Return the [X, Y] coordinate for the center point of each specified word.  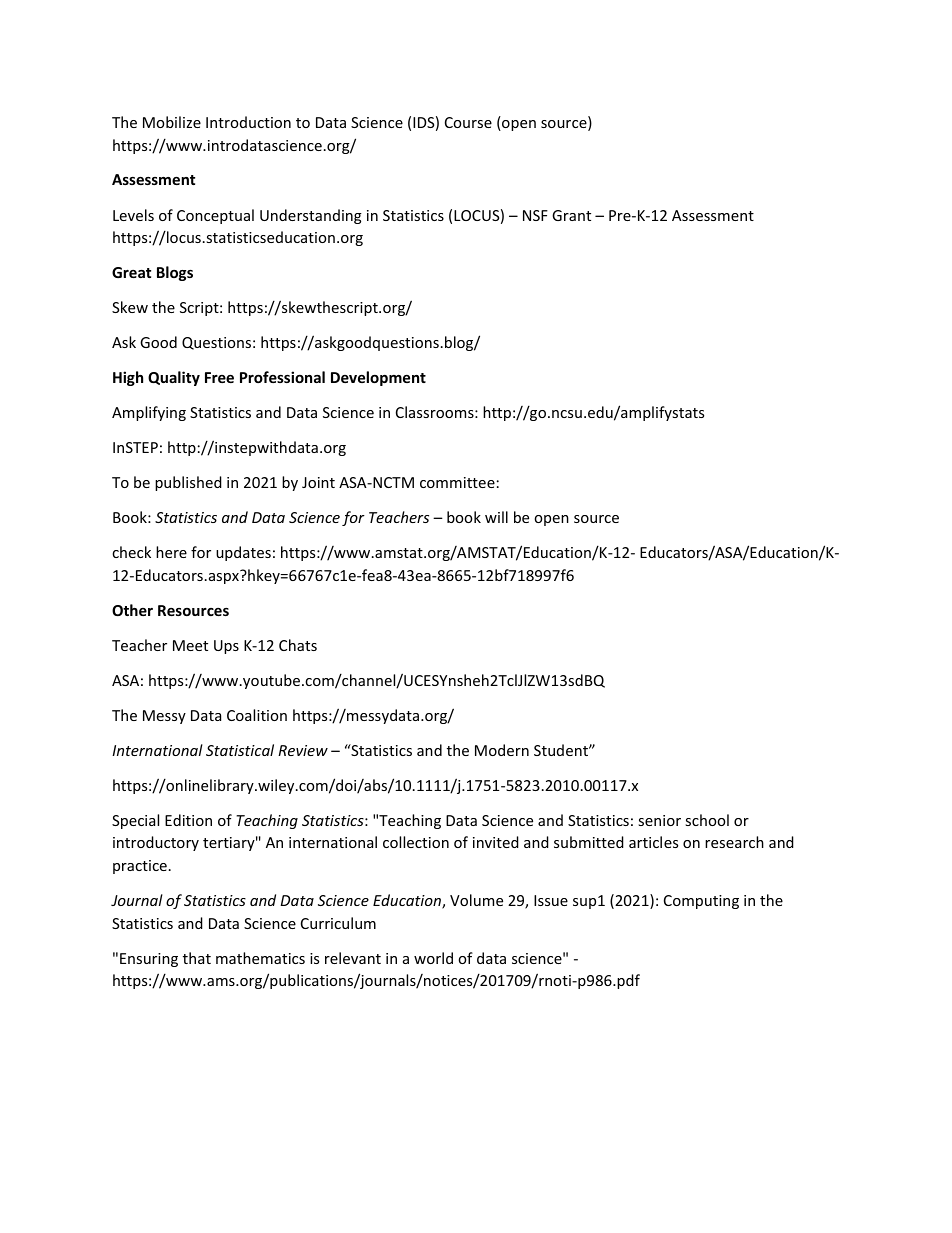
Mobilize [172, 122]
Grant [571, 215]
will [496, 517]
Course [468, 122]
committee [457, 482]
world [433, 958]
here [171, 552]
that [197, 958]
